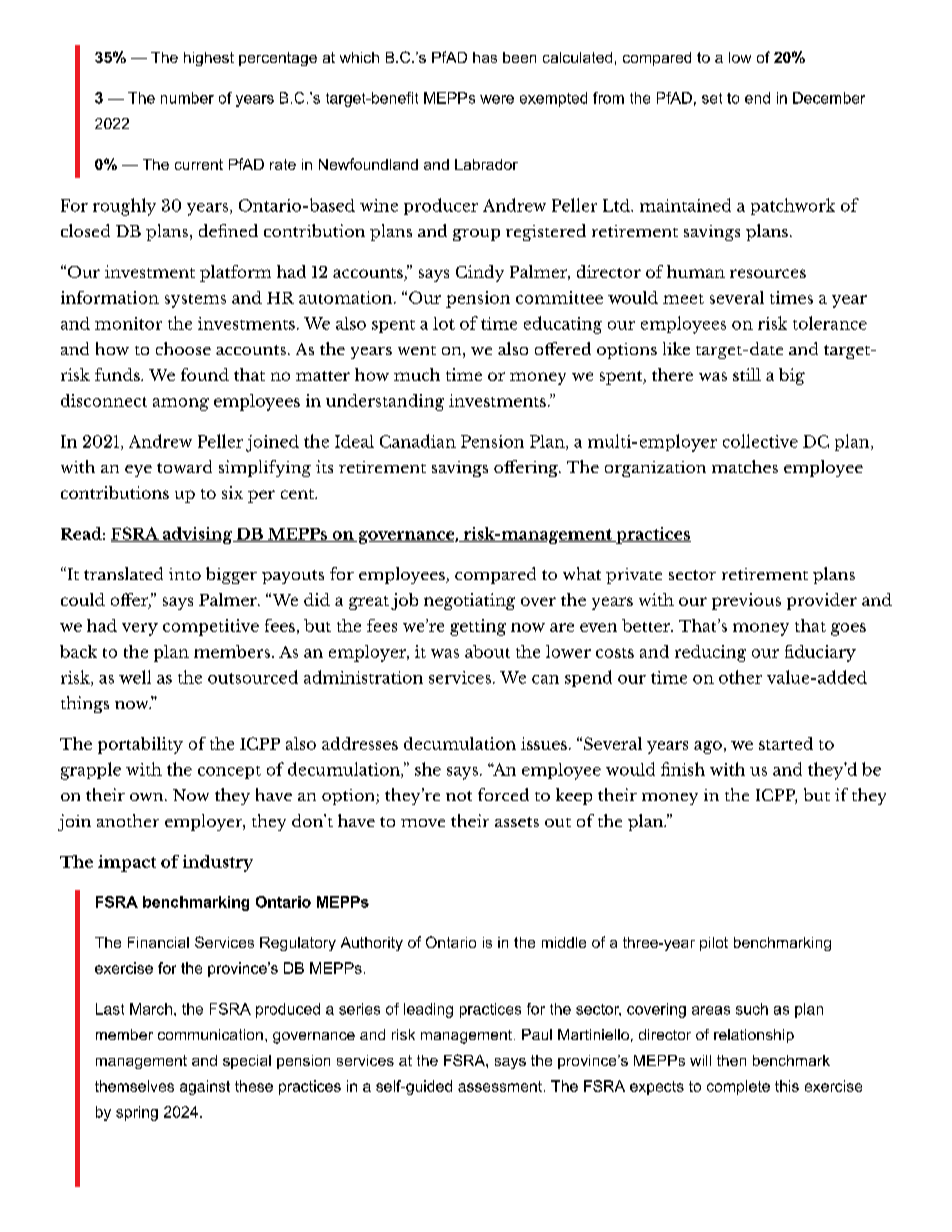  Describe the element at coordinates (747, 374) in the screenshot. I see `still` at that location.
